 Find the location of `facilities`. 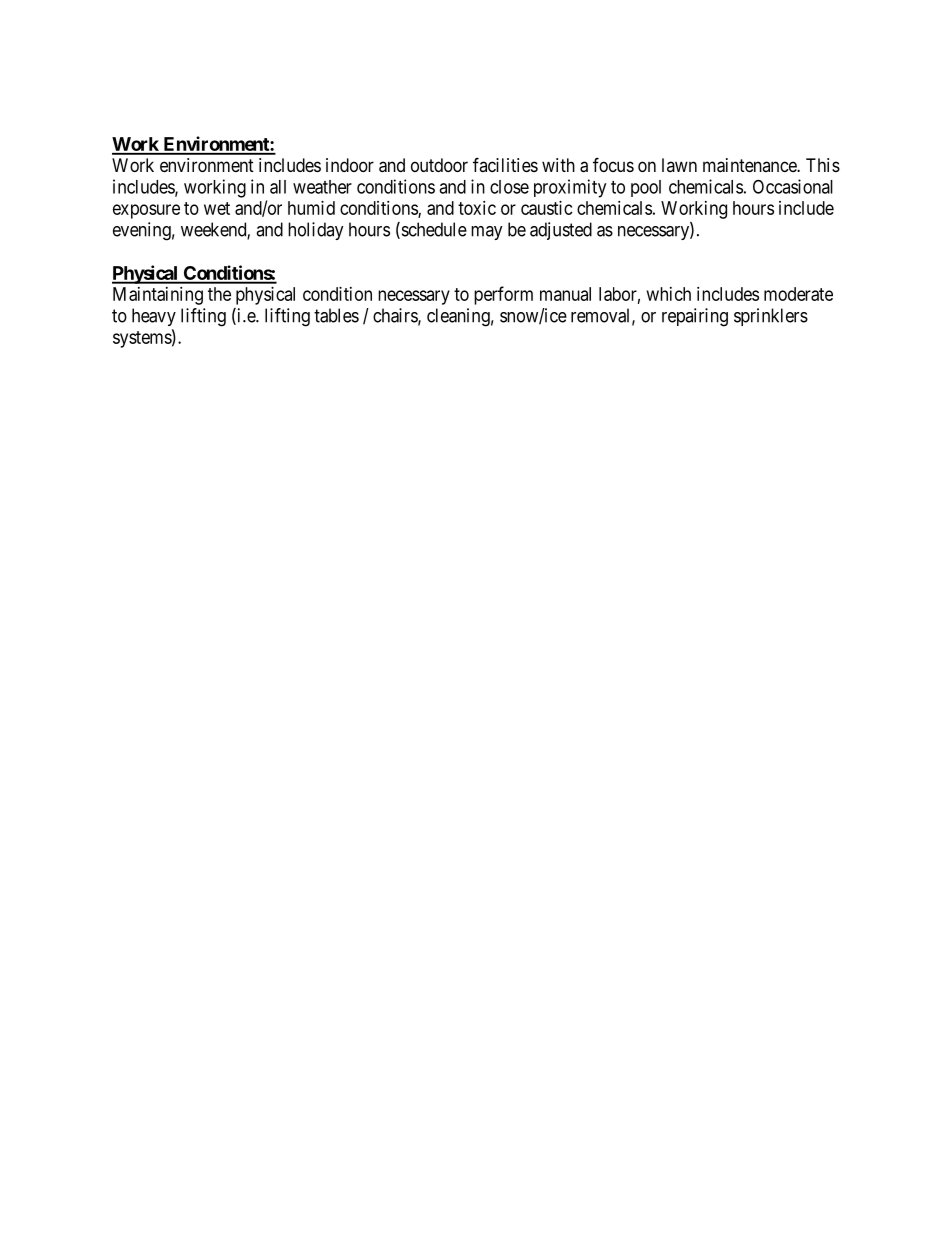

facilities is located at coordinates (505, 164).
